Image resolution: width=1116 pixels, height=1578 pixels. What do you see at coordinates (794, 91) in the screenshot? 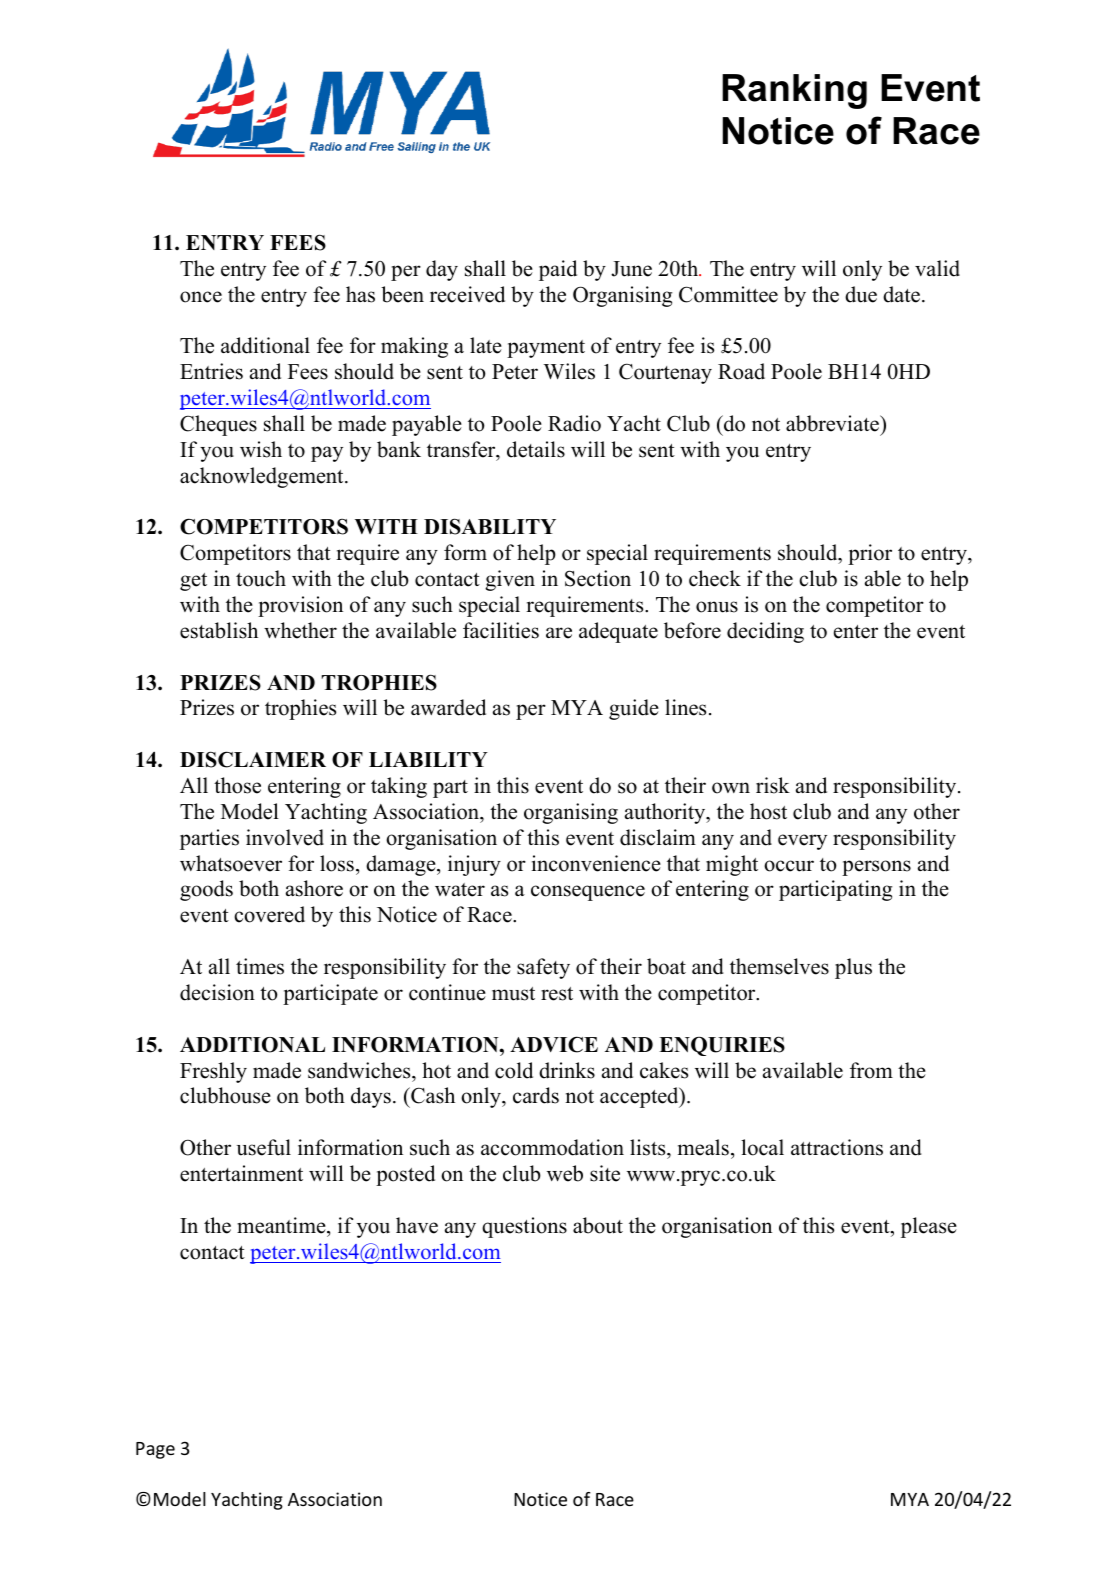
I see `Ranking` at bounding box center [794, 91].
